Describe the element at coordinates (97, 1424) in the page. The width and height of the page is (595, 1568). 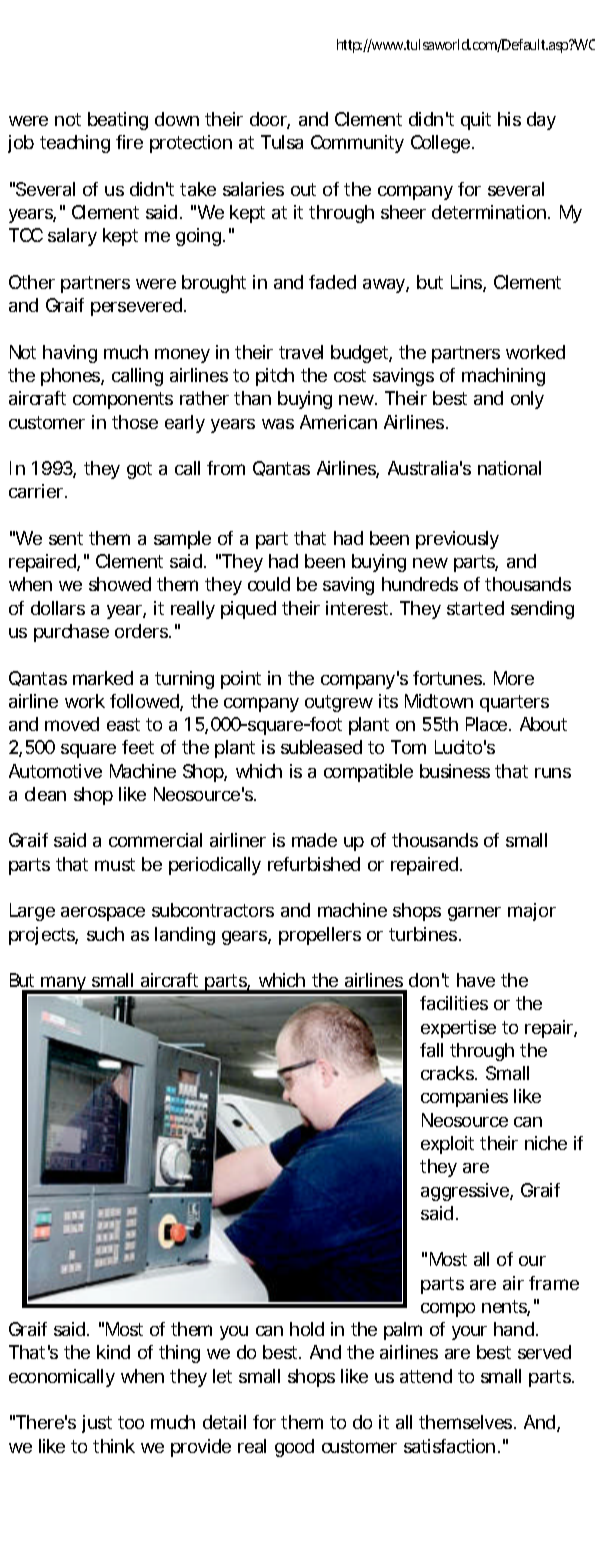
I see `just` at that location.
